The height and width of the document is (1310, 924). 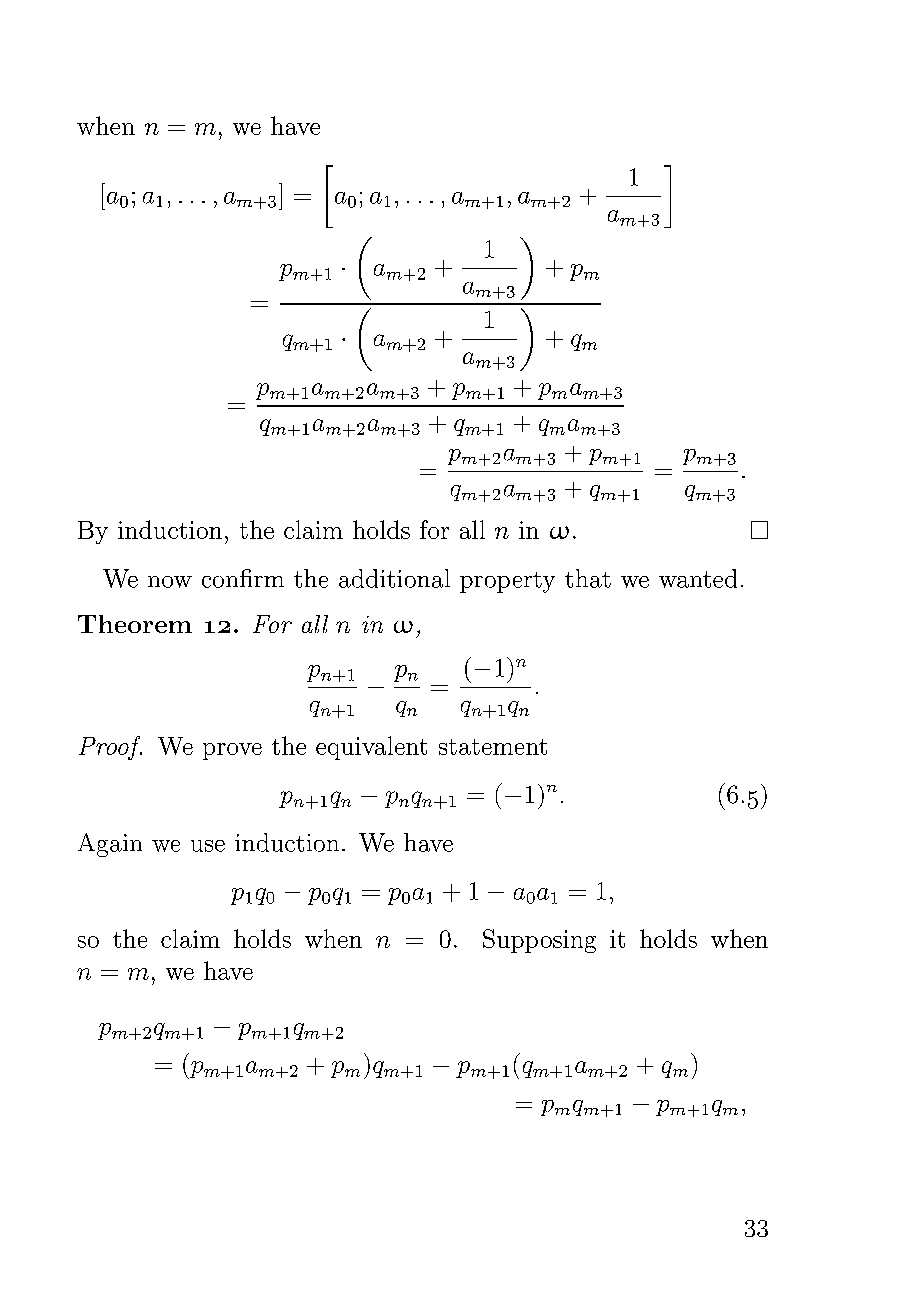 I want to click on statement, so click(x=493, y=747).
